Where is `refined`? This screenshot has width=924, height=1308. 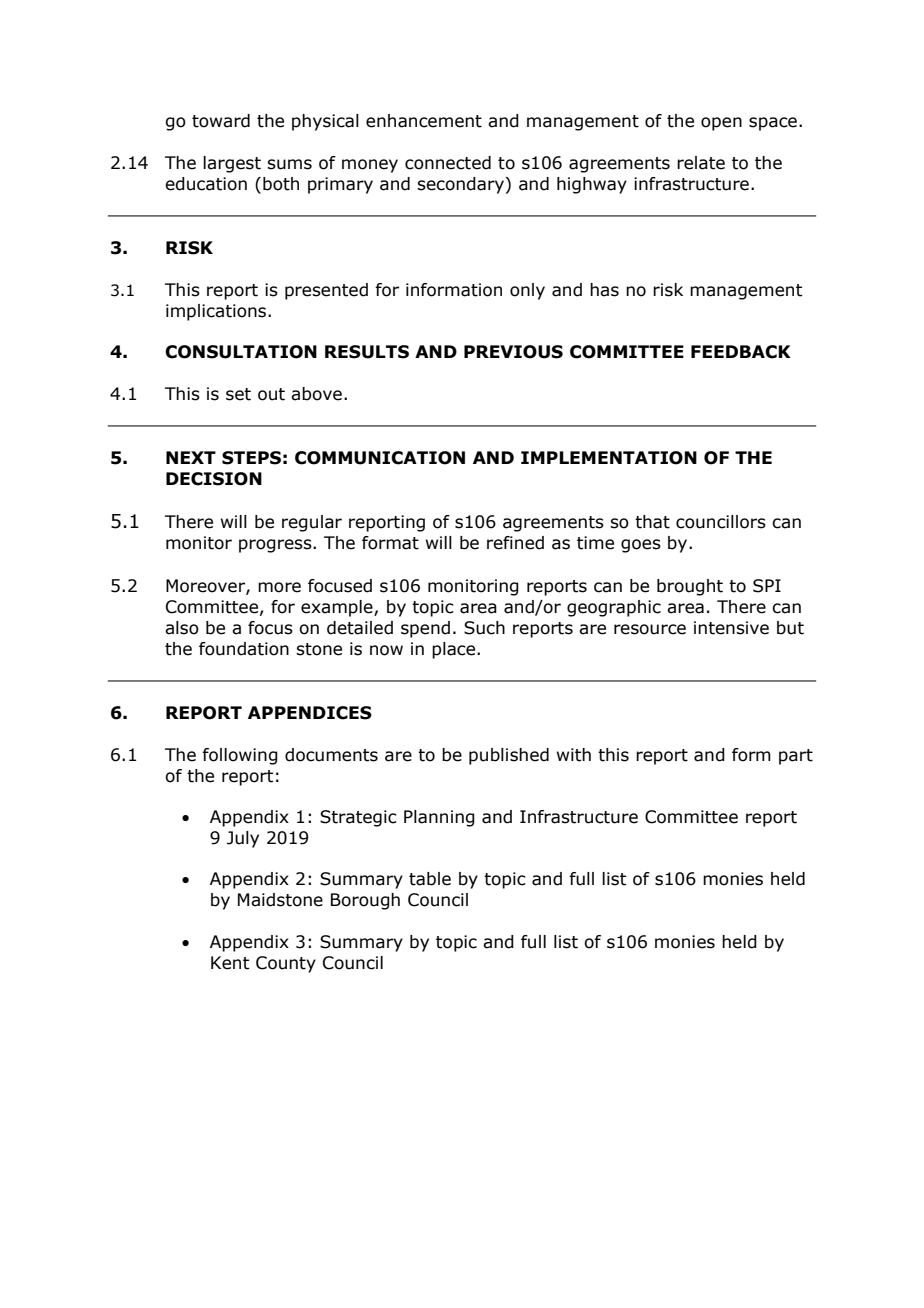
refined is located at coordinates (515, 543).
